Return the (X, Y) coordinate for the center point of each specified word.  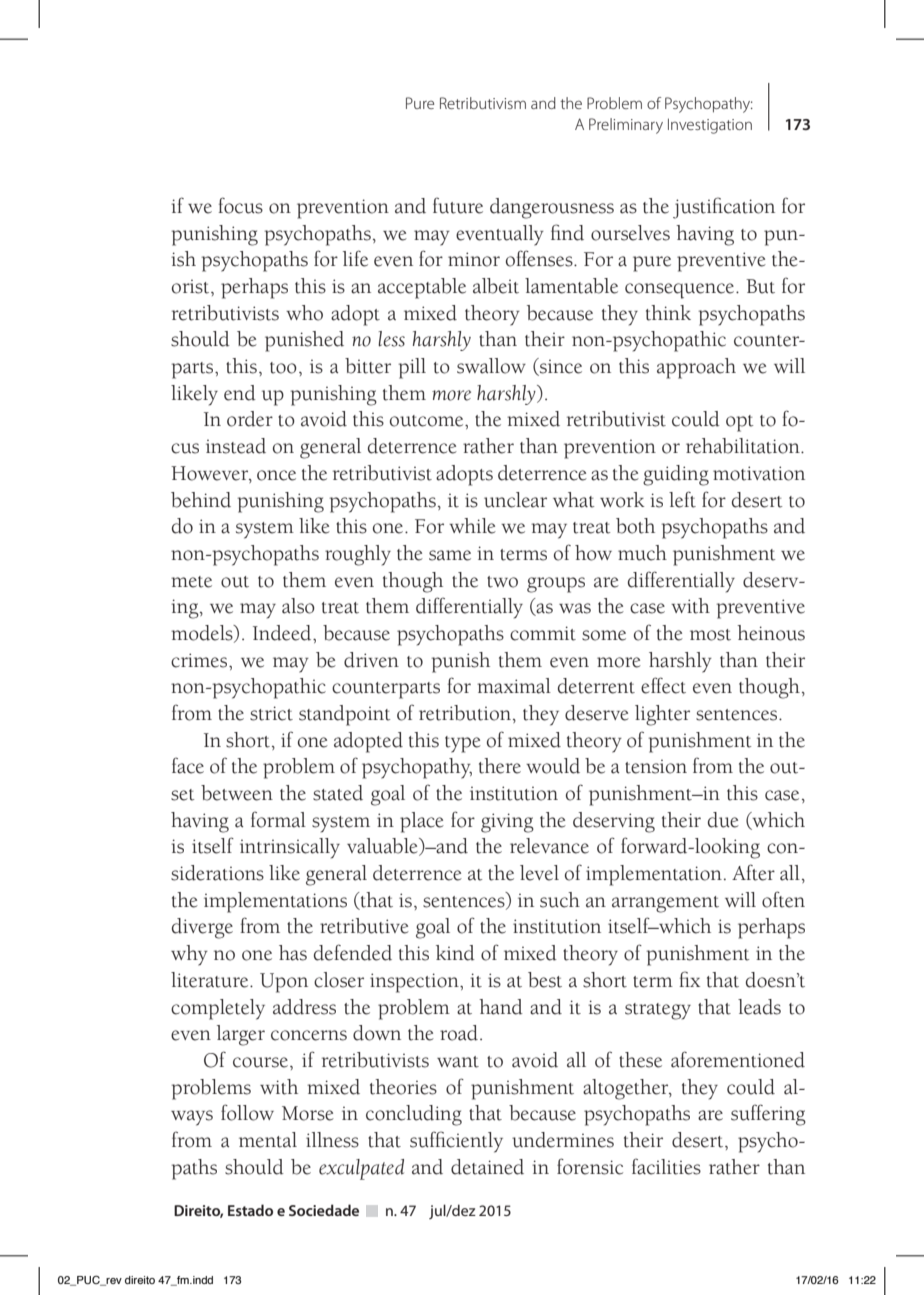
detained (487, 1167)
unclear (515, 500)
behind (201, 500)
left (682, 499)
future (458, 205)
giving (507, 823)
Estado (250, 1210)
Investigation (710, 126)
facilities (666, 1166)
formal (278, 819)
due (723, 820)
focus (241, 205)
